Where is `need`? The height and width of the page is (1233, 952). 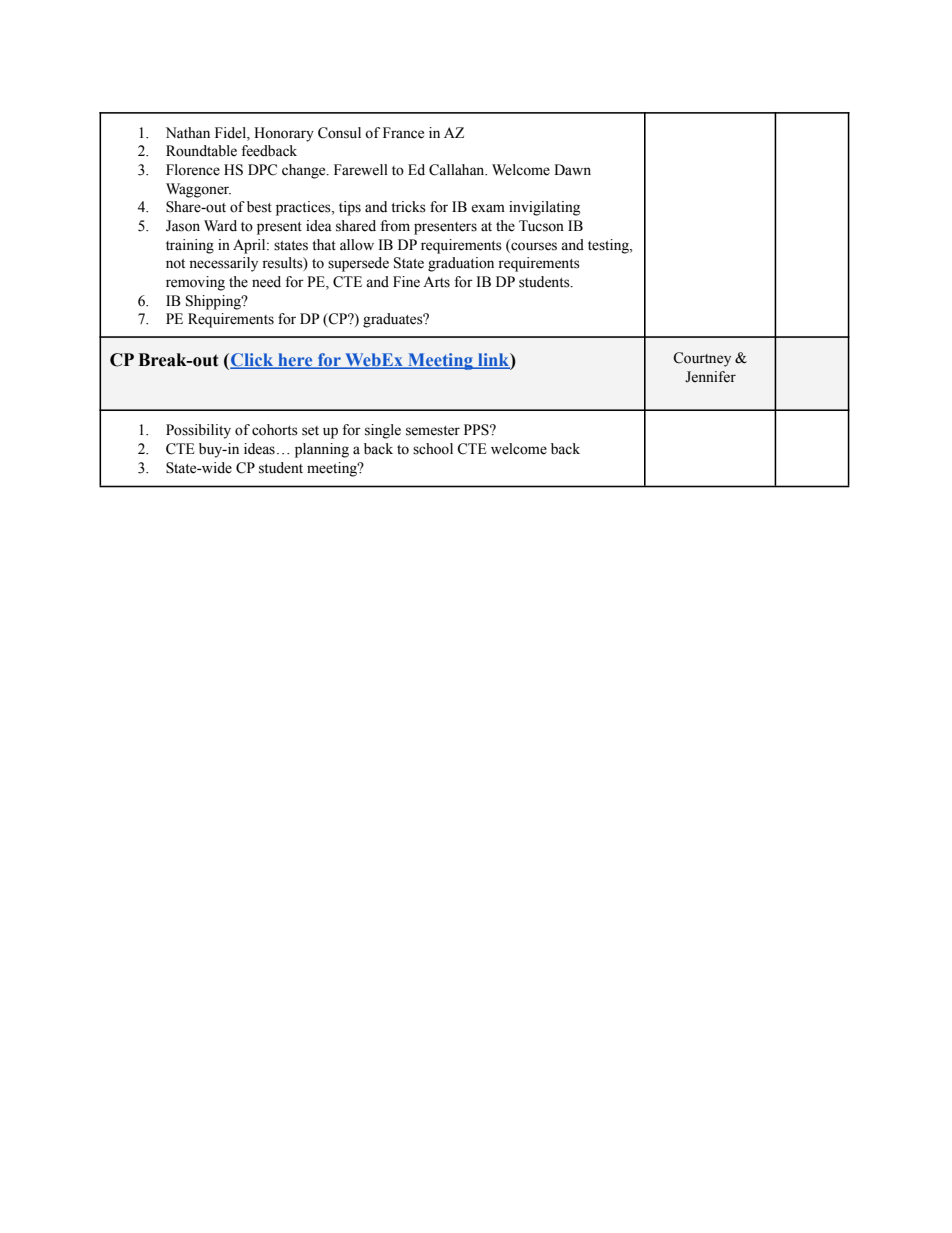 need is located at coordinates (266, 282).
